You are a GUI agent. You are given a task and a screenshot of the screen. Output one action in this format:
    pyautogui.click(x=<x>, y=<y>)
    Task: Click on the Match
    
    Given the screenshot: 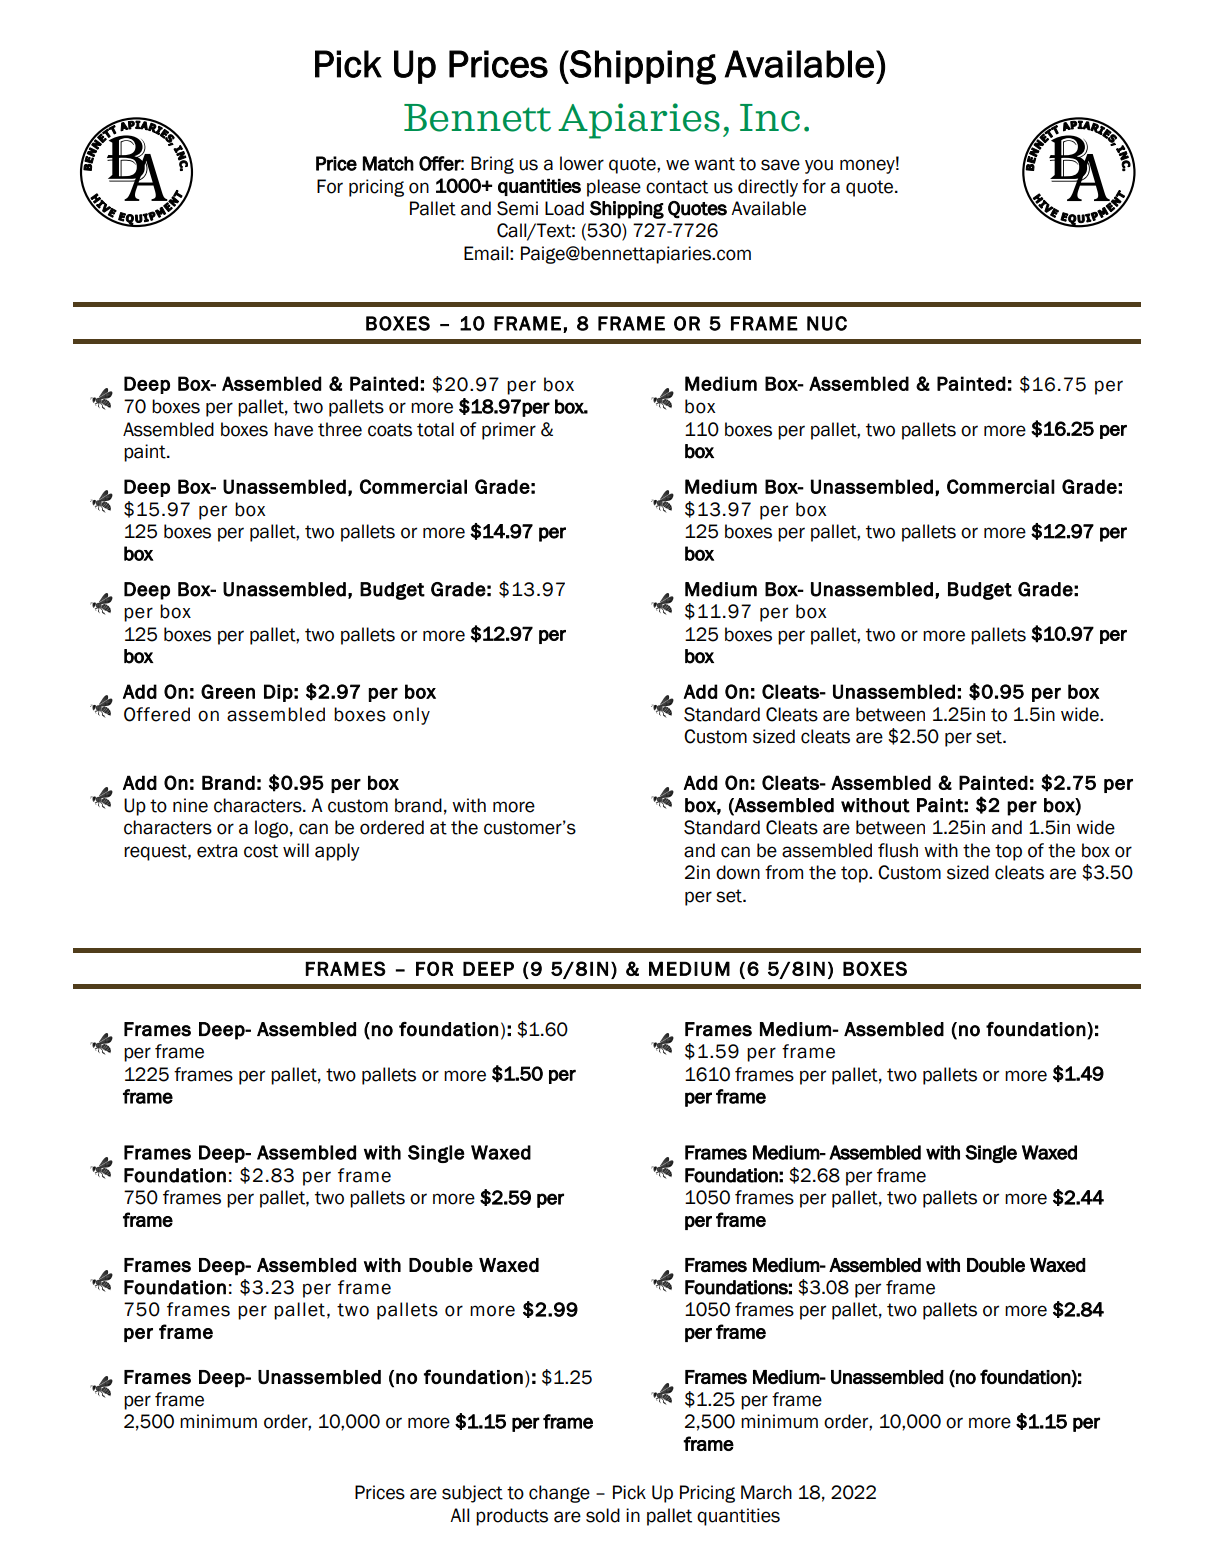 What is the action you would take?
    pyautogui.click(x=388, y=163)
